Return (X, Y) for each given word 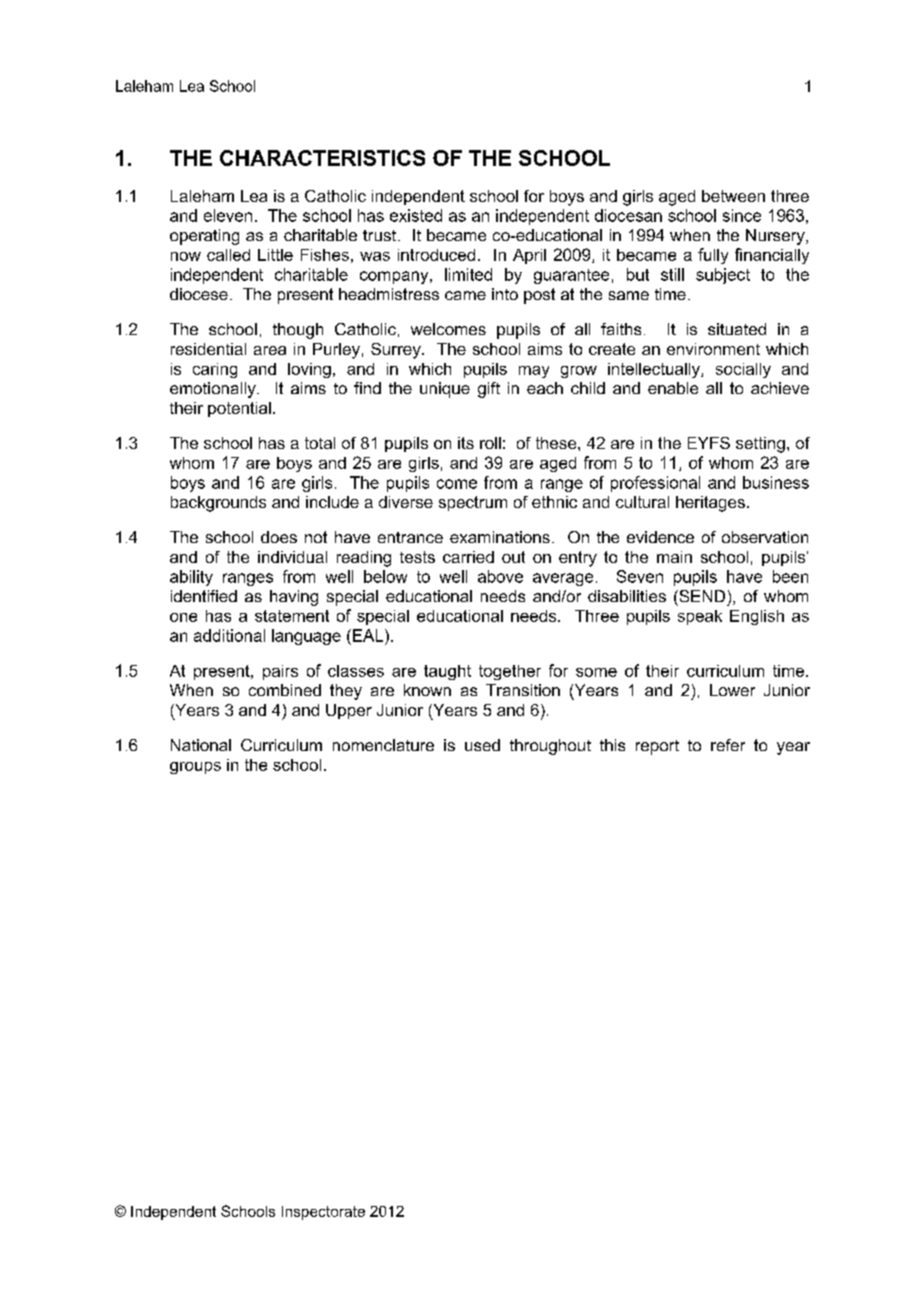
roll (490, 443)
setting (760, 445)
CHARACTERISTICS (322, 158)
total (320, 443)
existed (416, 215)
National (201, 745)
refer (728, 745)
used (482, 745)
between (733, 196)
